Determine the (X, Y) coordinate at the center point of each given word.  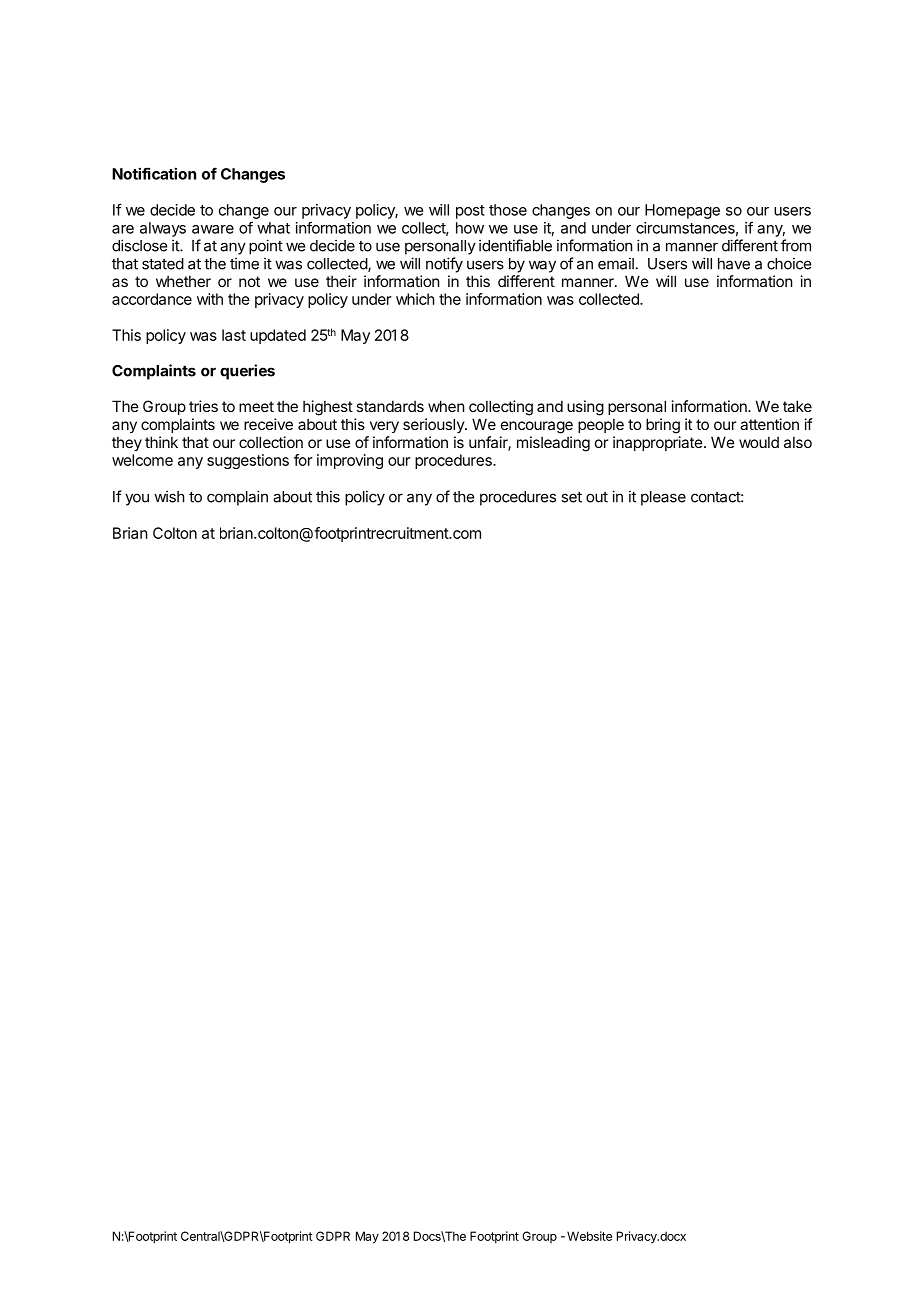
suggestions (248, 461)
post (470, 212)
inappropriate (658, 443)
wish (169, 496)
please (663, 498)
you (137, 499)
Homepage (682, 211)
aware (213, 229)
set (571, 497)
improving (350, 461)
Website (589, 1236)
